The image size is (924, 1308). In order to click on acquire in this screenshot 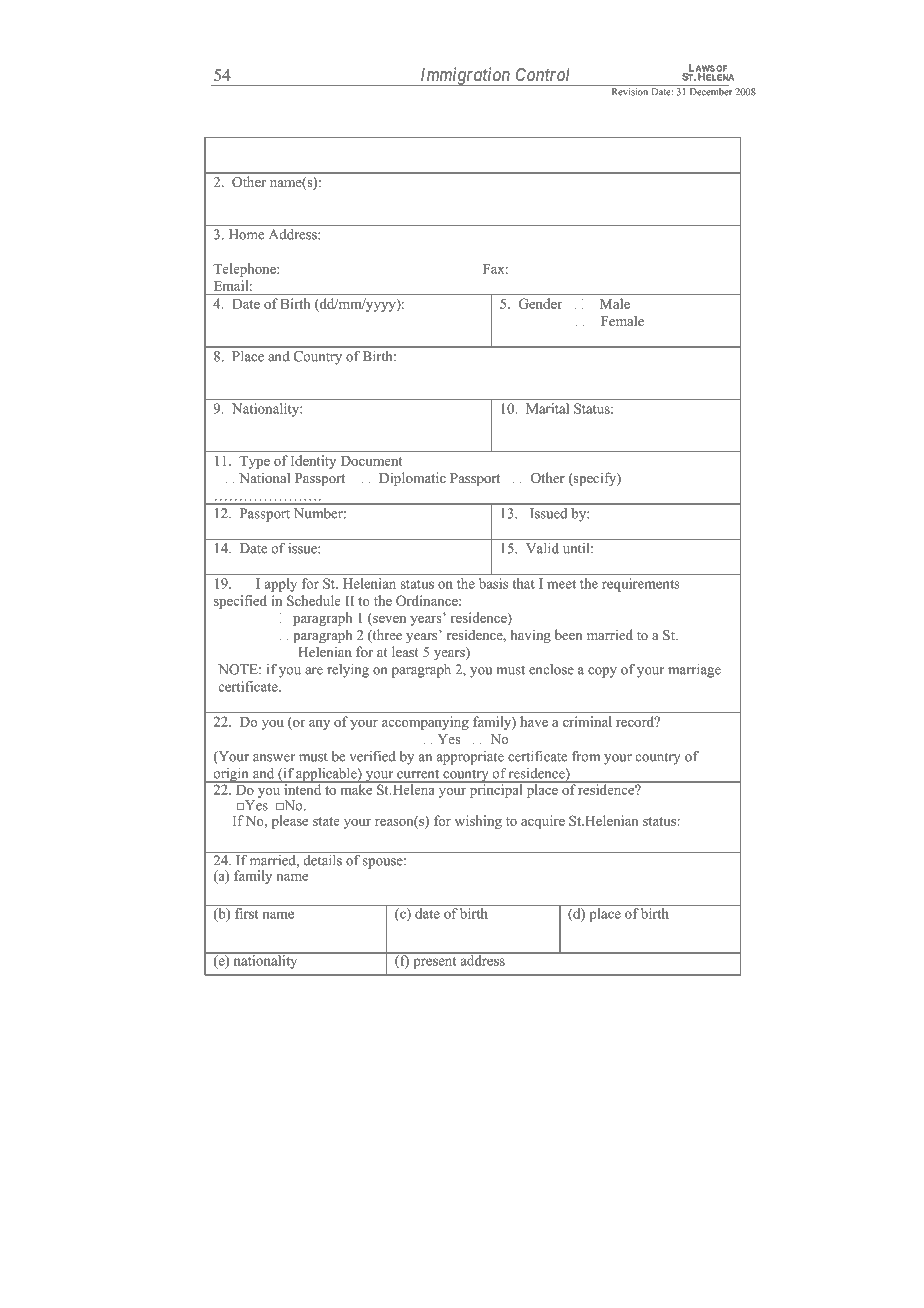, I will do `click(543, 822)`.
